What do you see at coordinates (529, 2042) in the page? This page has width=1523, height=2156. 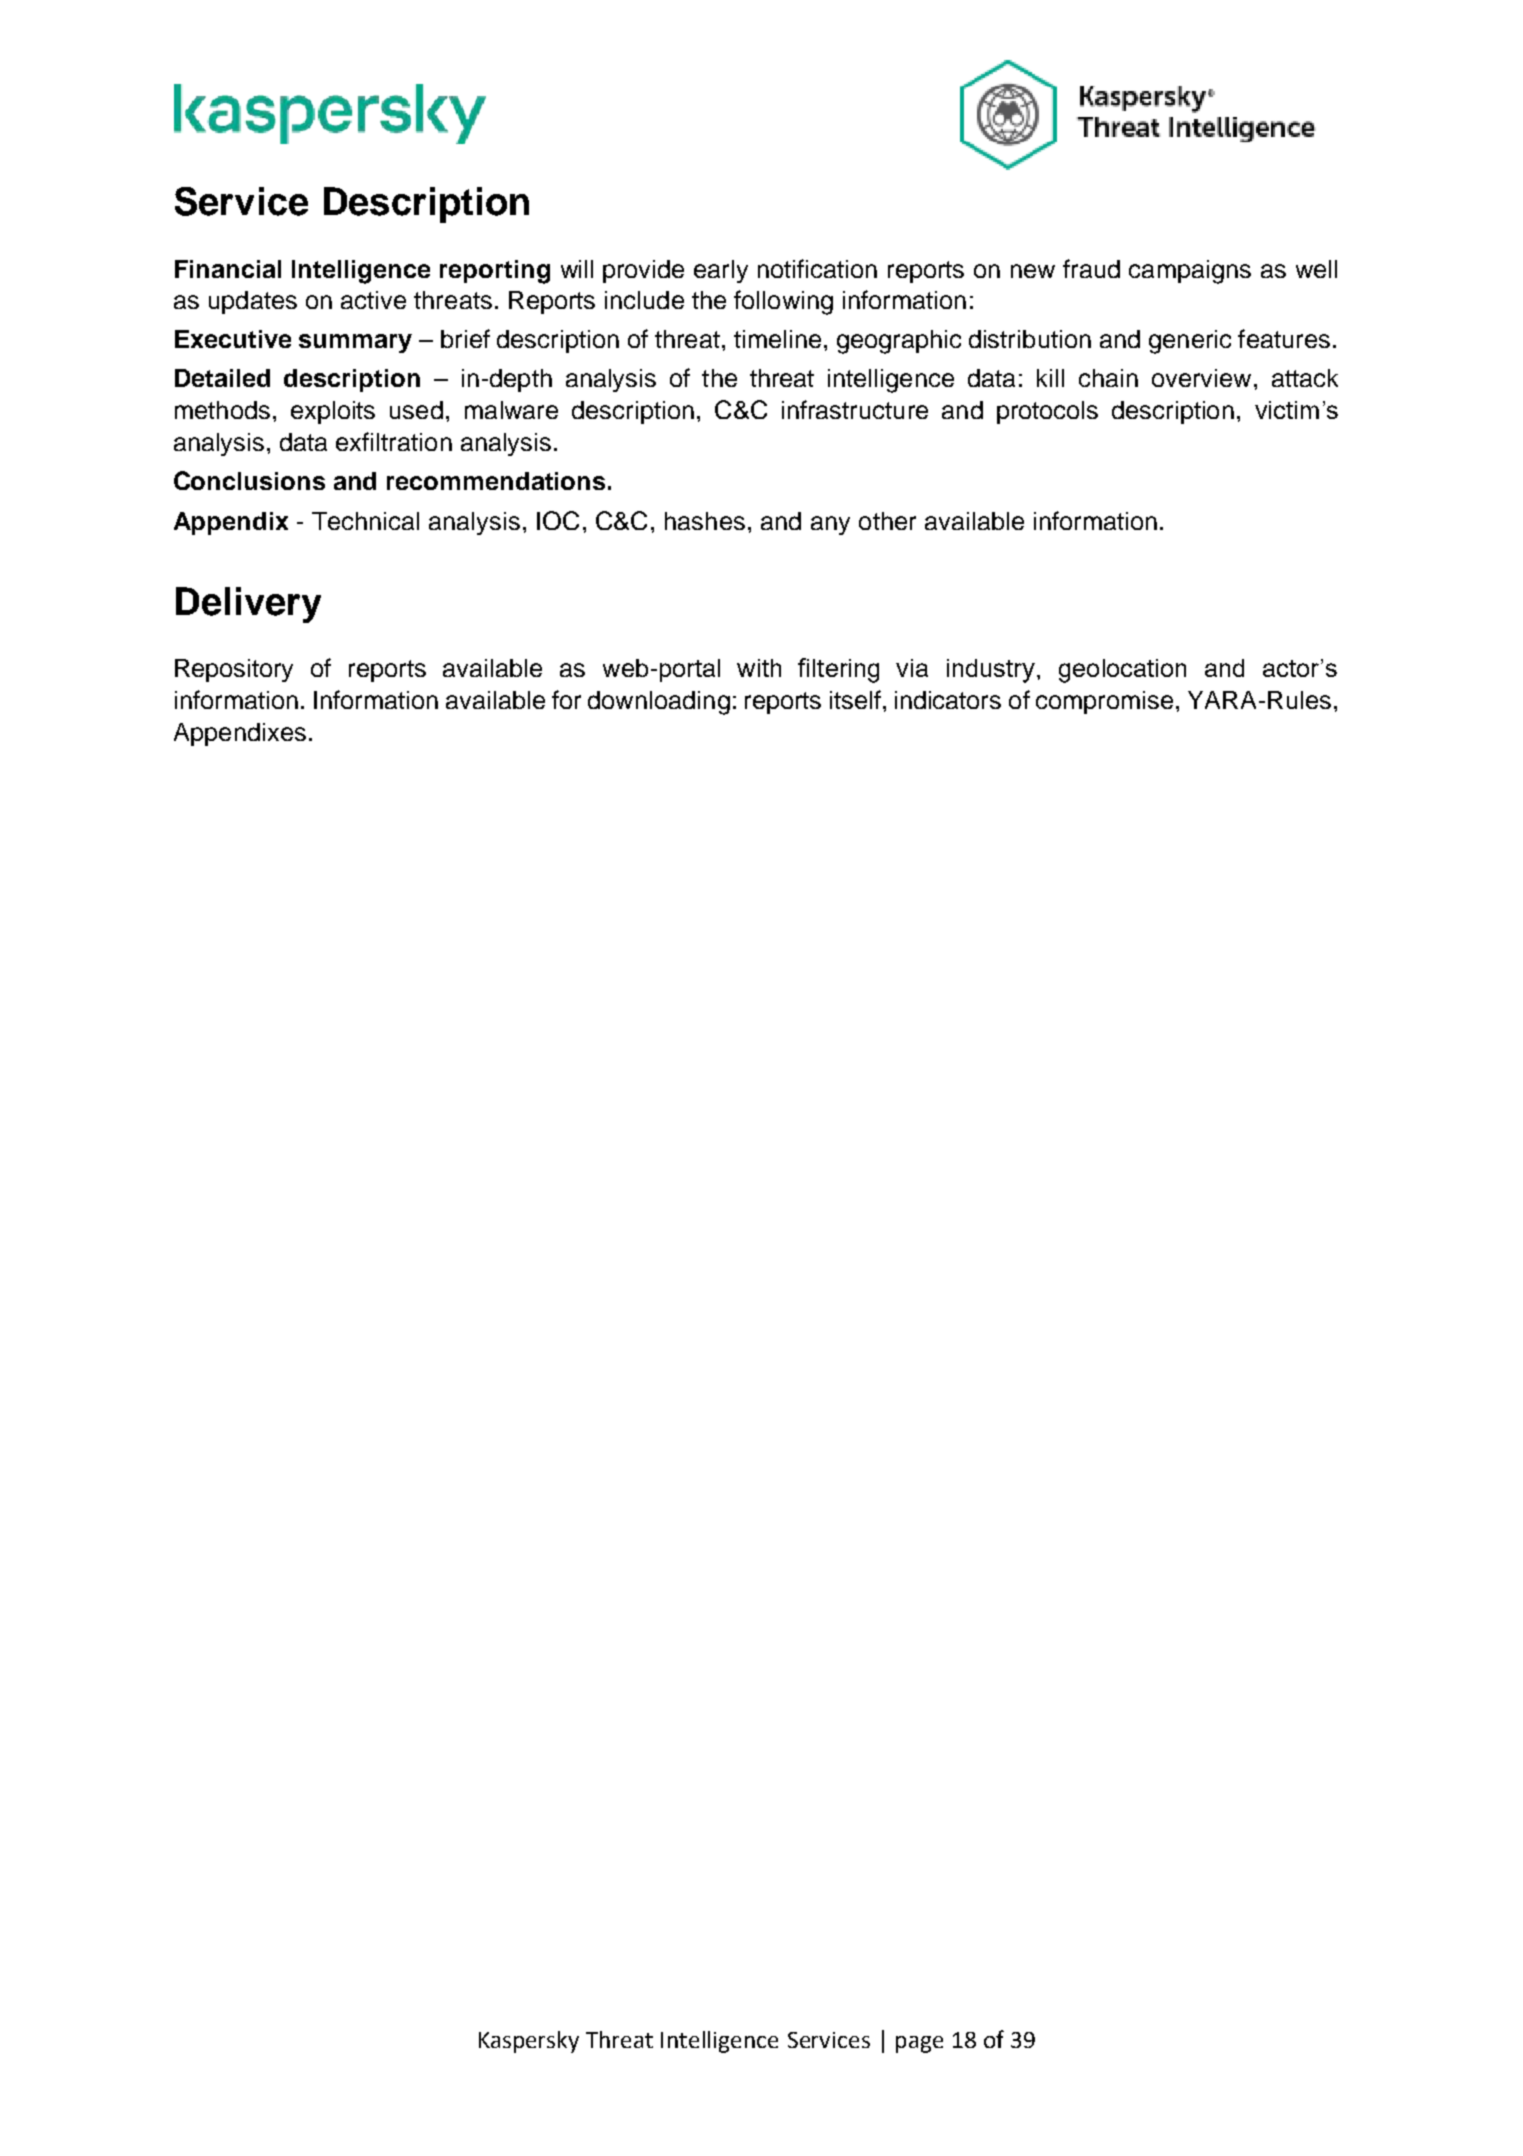 I see `Kaspersky` at bounding box center [529, 2042].
